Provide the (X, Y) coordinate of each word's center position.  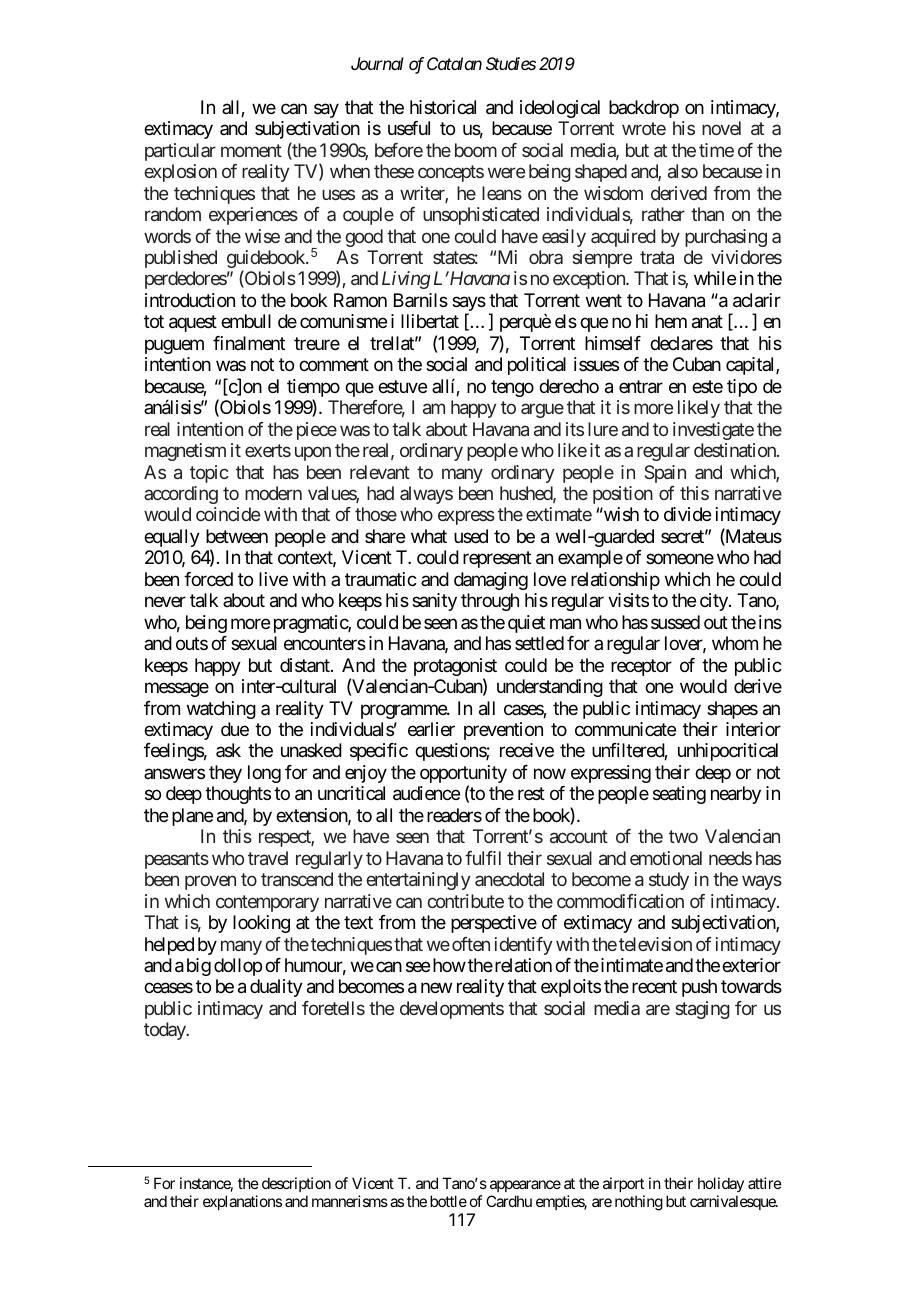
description (296, 1186)
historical (443, 107)
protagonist (455, 668)
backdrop (644, 109)
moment (251, 150)
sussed (675, 622)
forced (208, 579)
